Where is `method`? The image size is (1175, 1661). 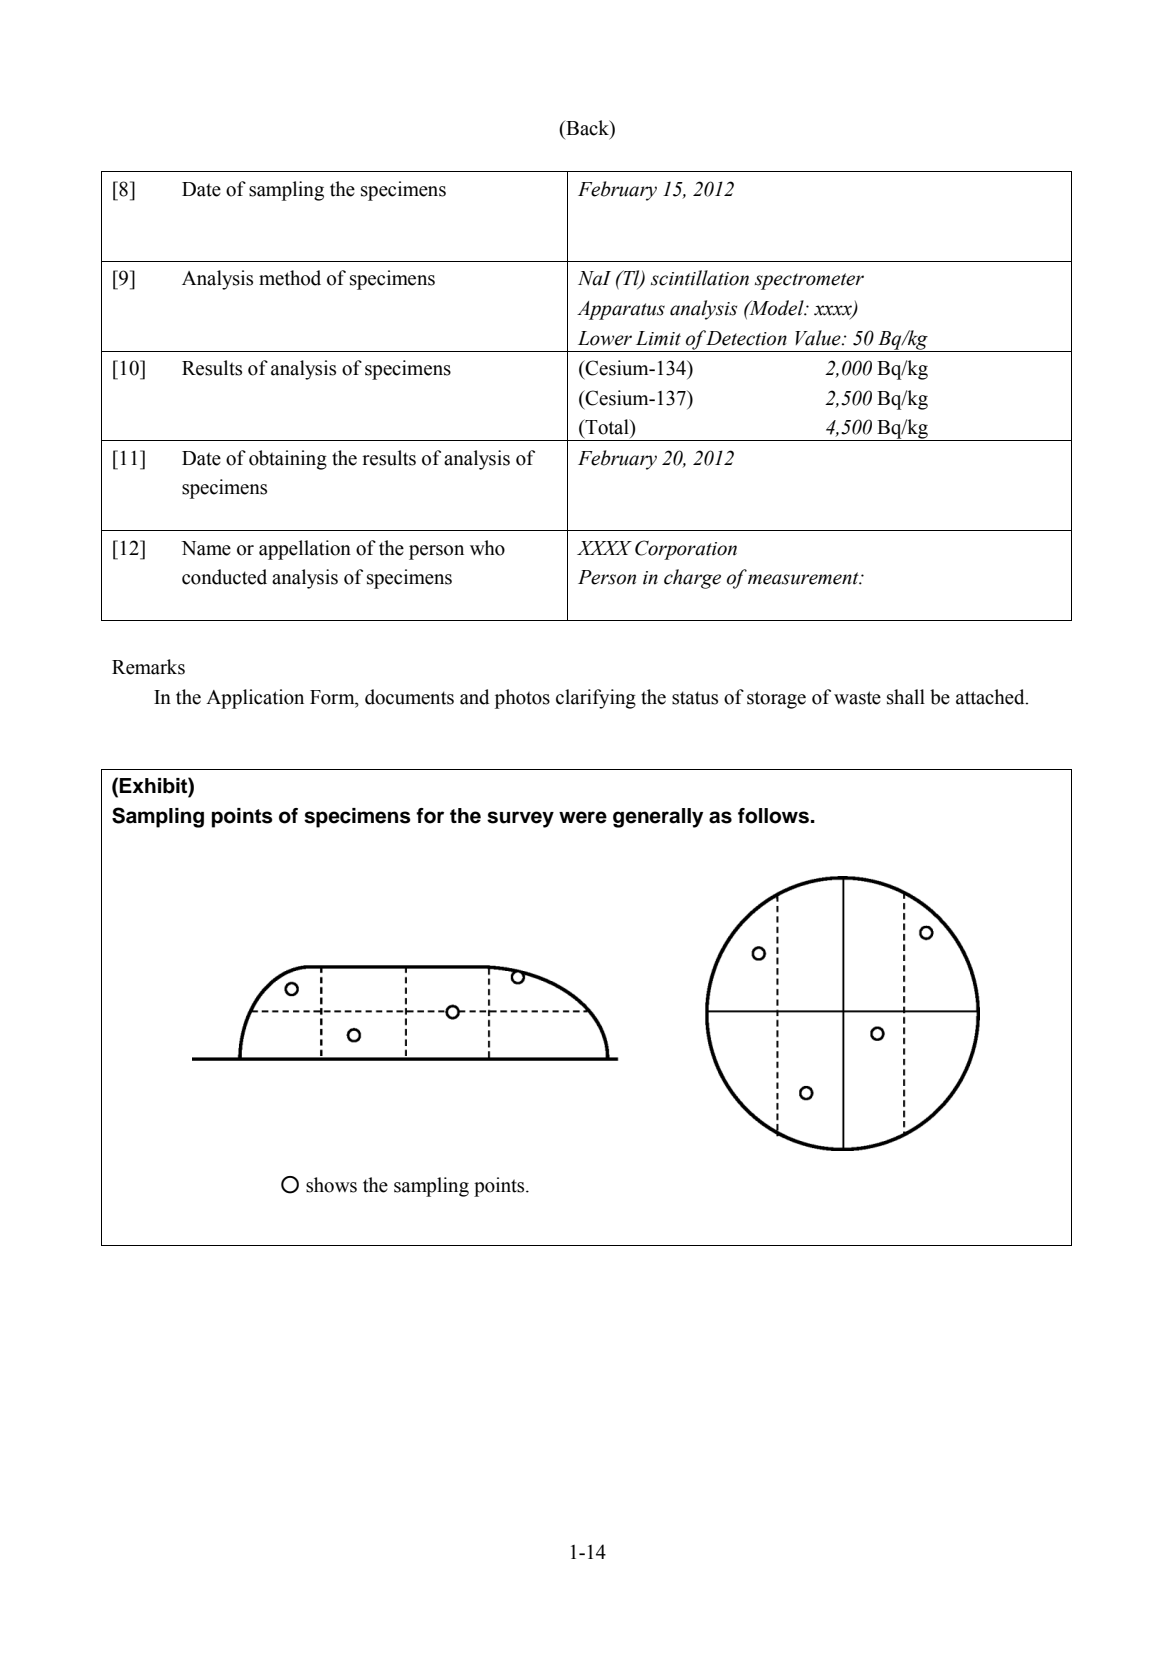
method is located at coordinates (290, 278).
